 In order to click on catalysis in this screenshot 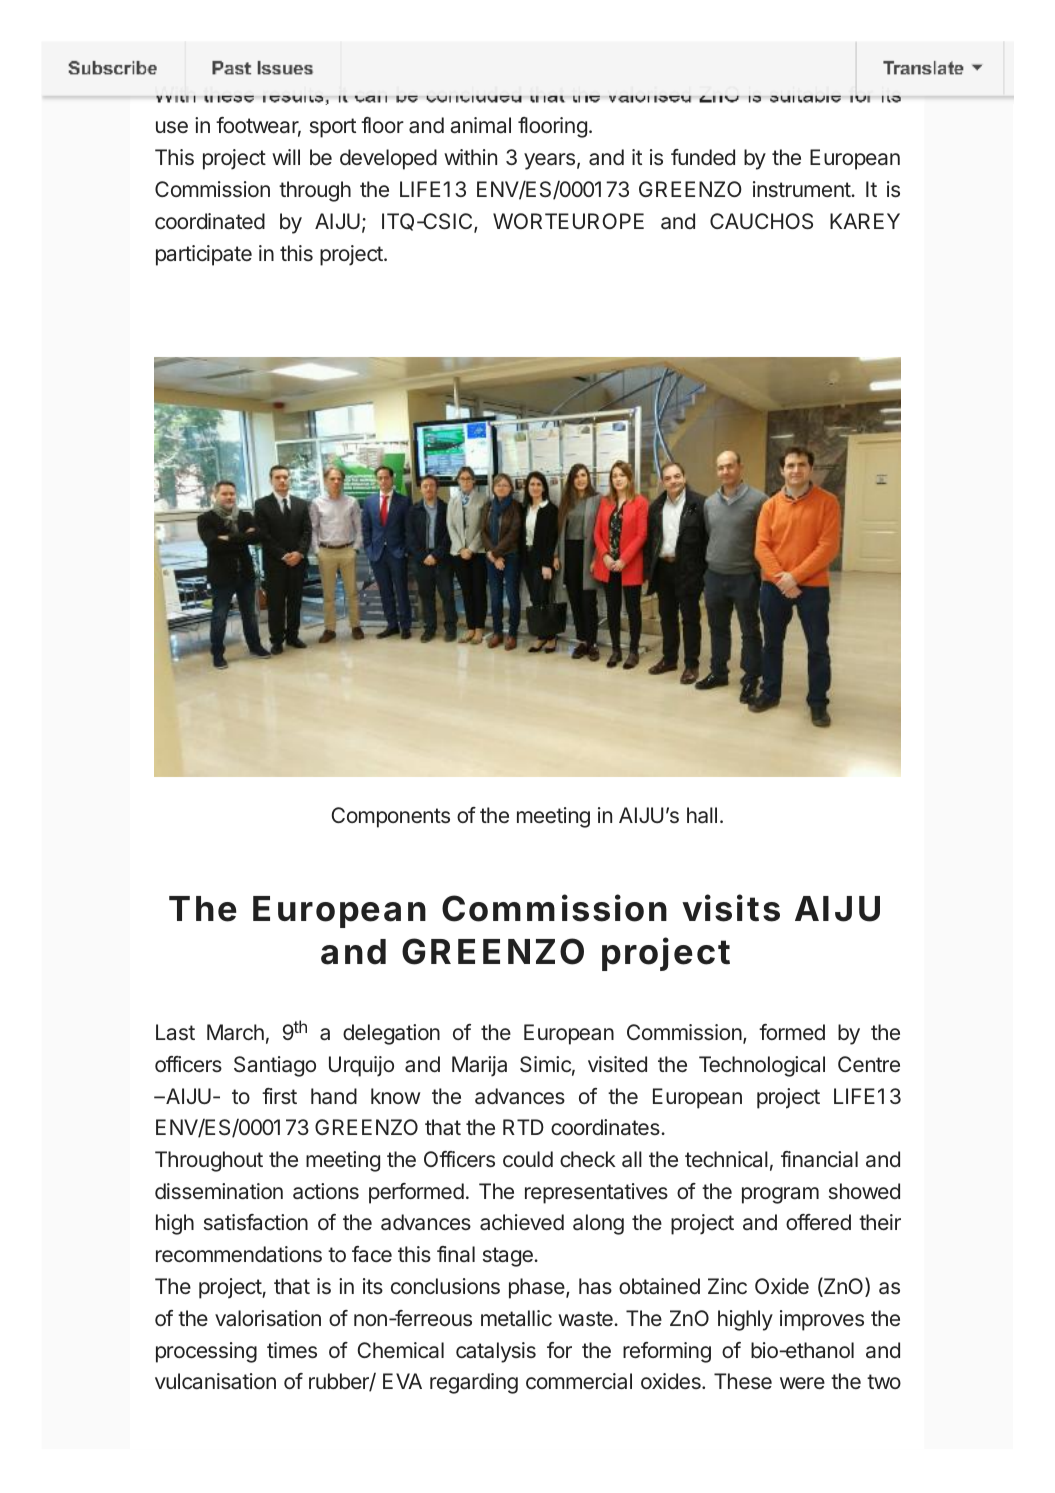, I will do `click(496, 1352)`.
